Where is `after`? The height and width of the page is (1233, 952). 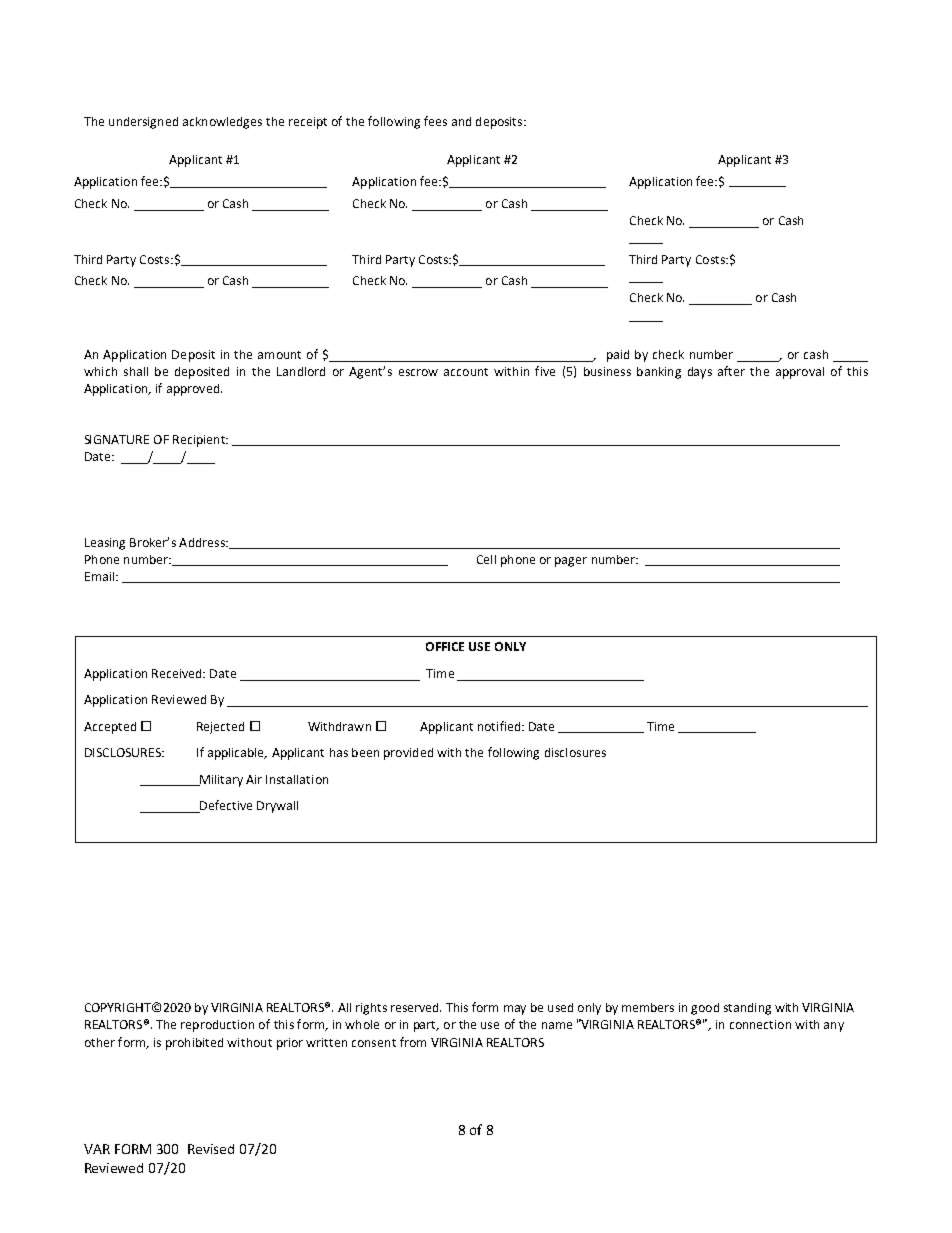 after is located at coordinates (731, 371).
